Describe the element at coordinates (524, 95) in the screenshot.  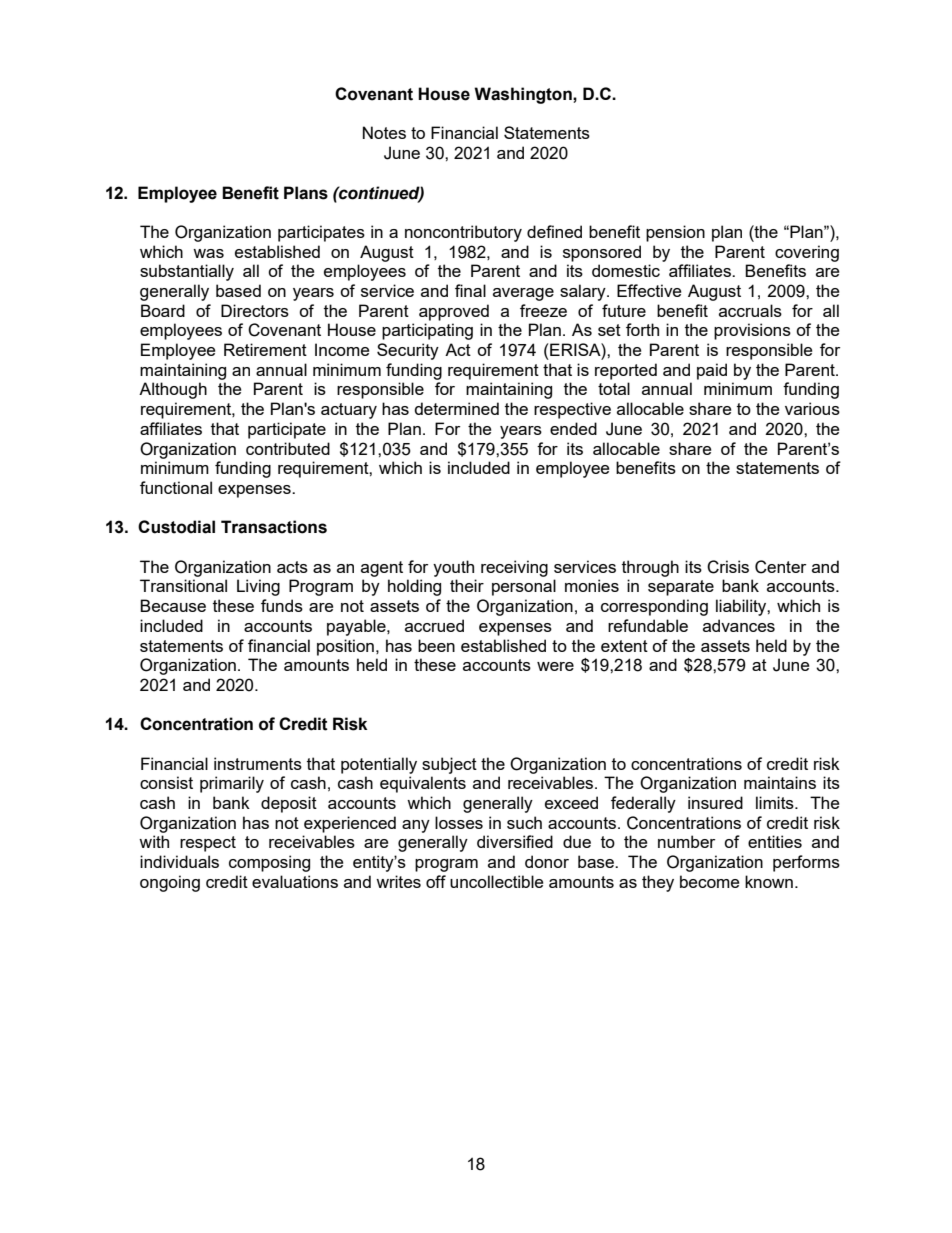
I see `Washington` at that location.
